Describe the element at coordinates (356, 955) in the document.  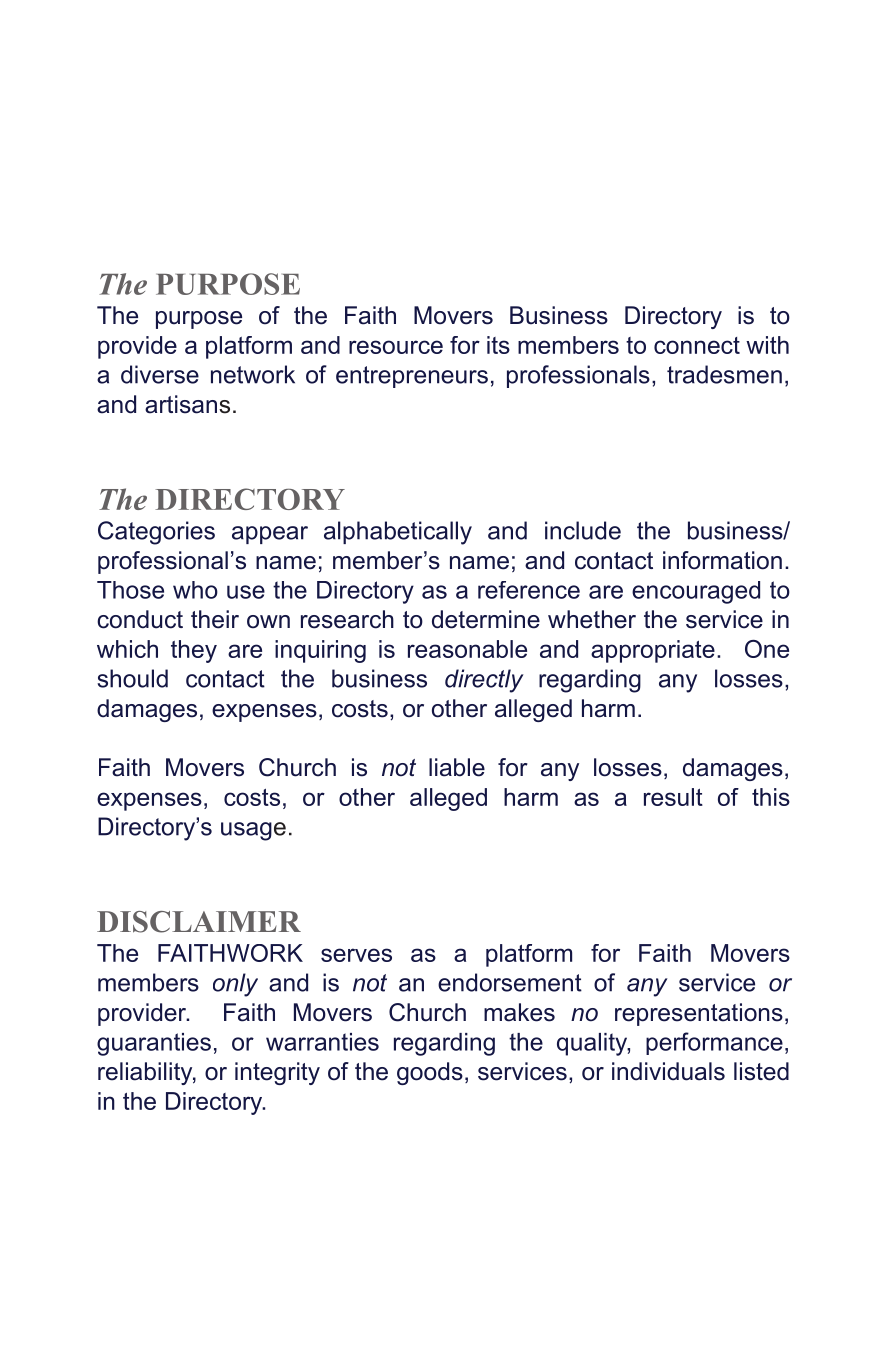
I see `serves` at that location.
